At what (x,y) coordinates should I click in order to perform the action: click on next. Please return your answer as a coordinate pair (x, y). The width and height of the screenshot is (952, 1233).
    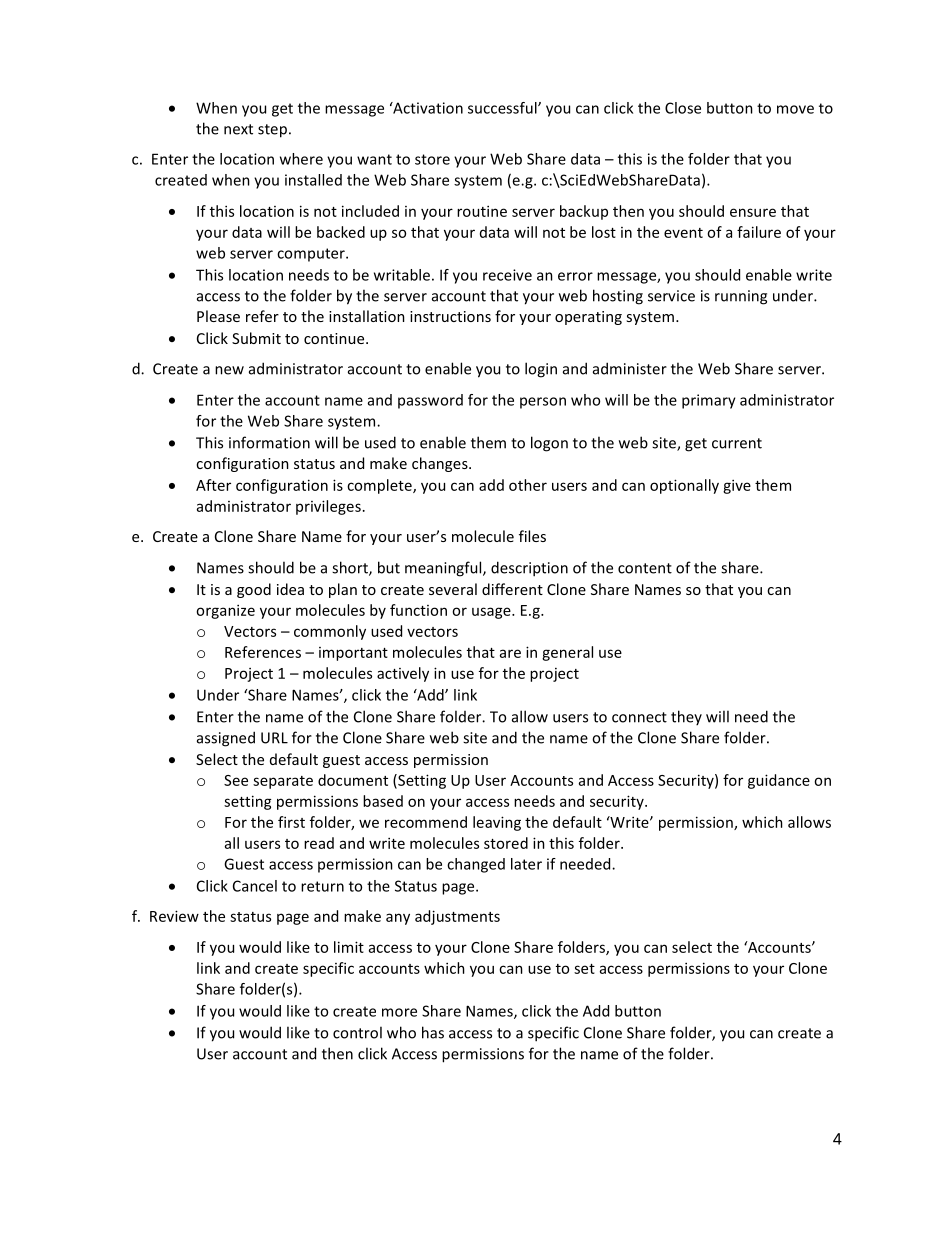
    Looking at the image, I should click on (238, 129).
